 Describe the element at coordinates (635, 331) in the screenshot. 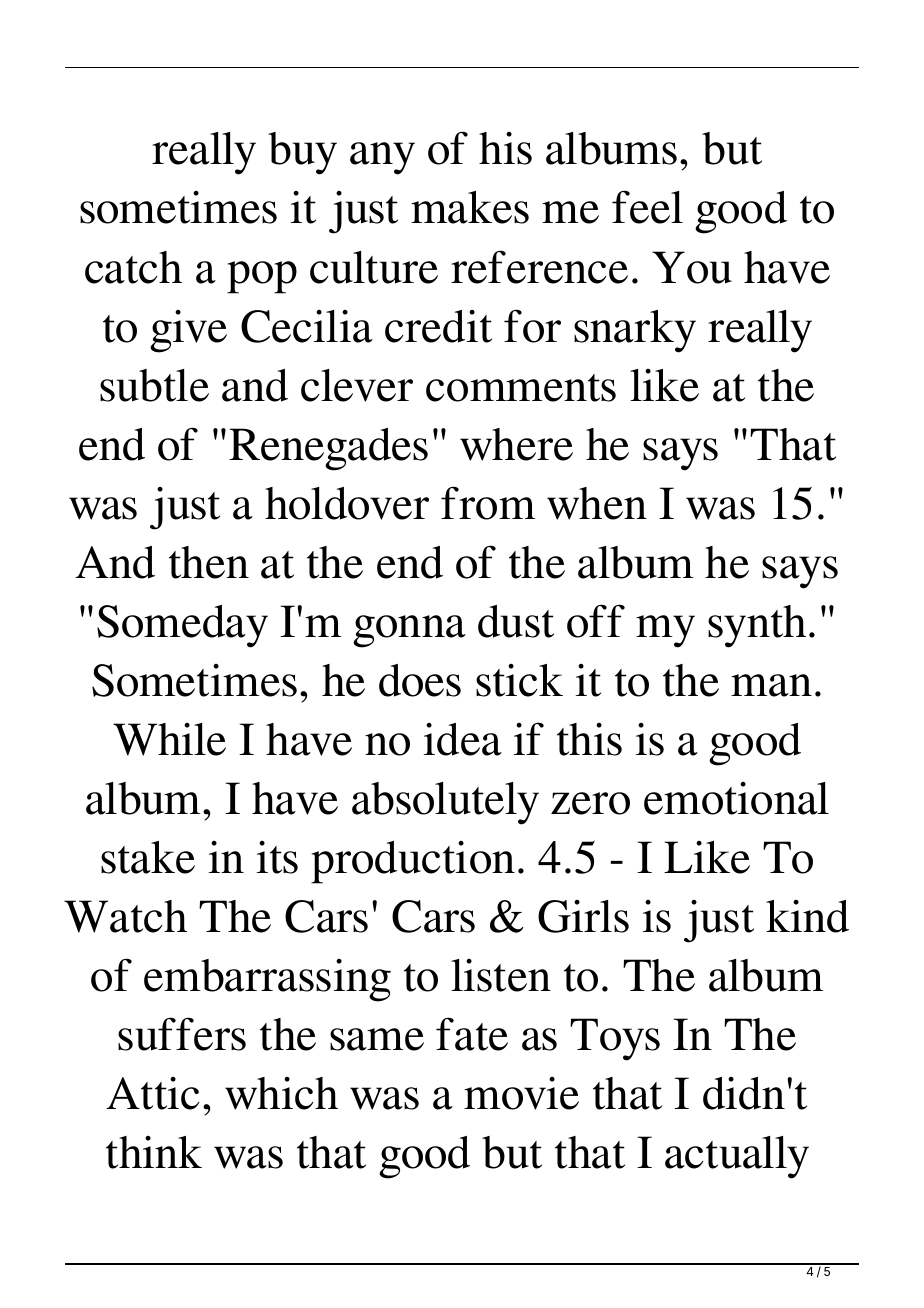

I see `snarky` at that location.
